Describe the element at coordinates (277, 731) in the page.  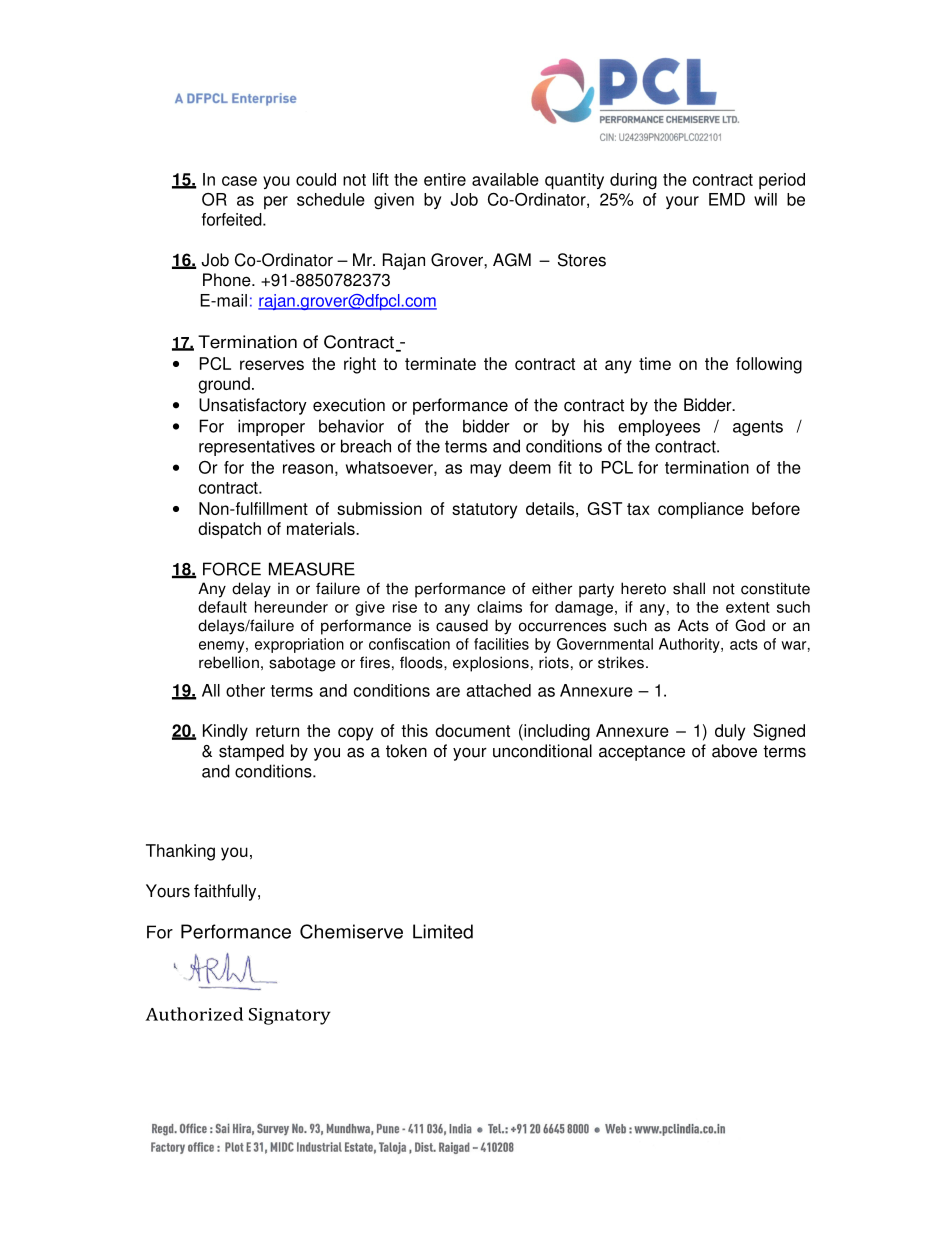
I see `return` at that location.
